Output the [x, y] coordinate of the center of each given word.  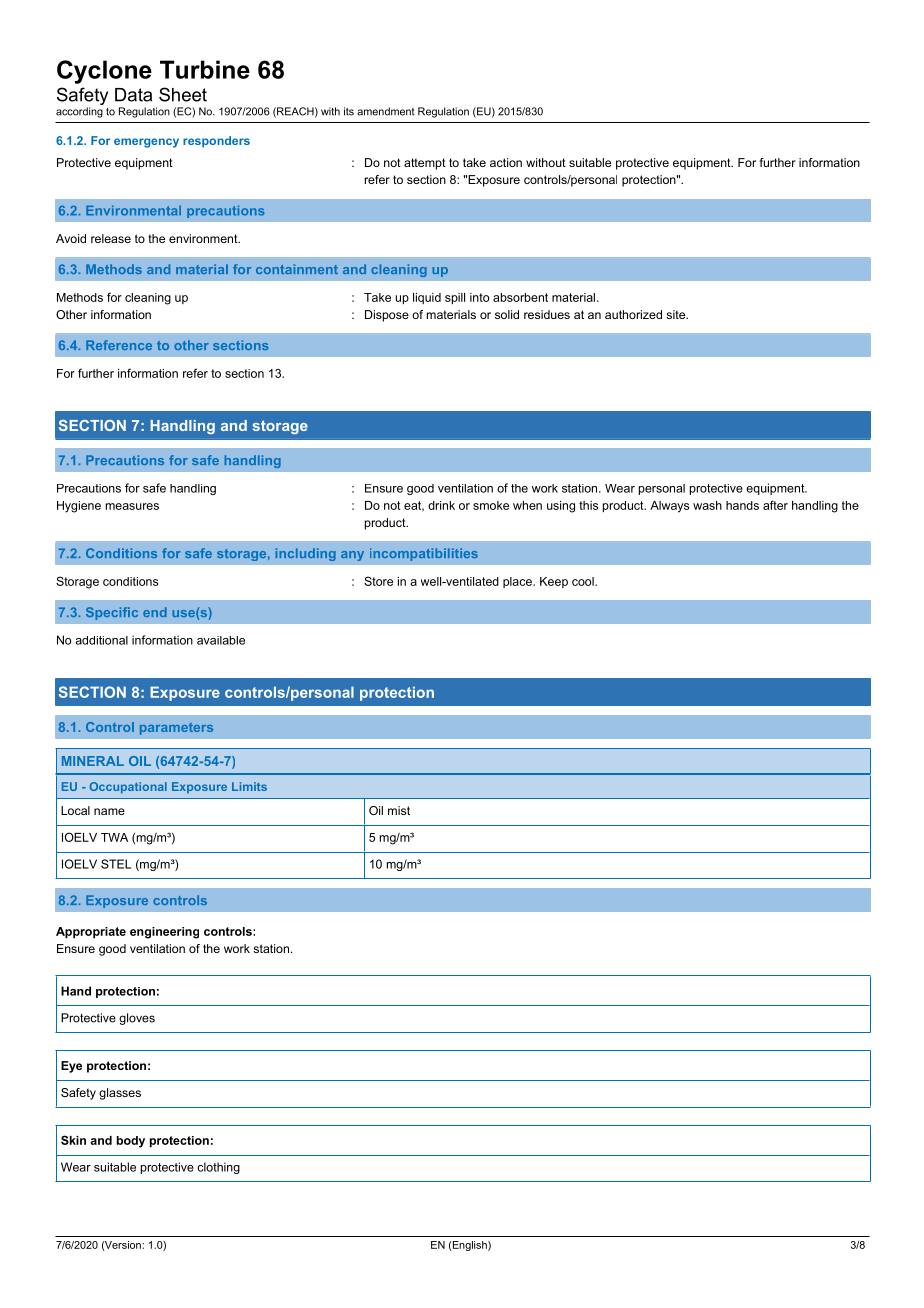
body [131, 1142]
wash [707, 505]
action [506, 162]
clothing [218, 1168]
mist [399, 810]
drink [441, 505]
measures [132, 506]
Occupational [128, 788]
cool [584, 581]
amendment [386, 111]
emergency [146, 143]
